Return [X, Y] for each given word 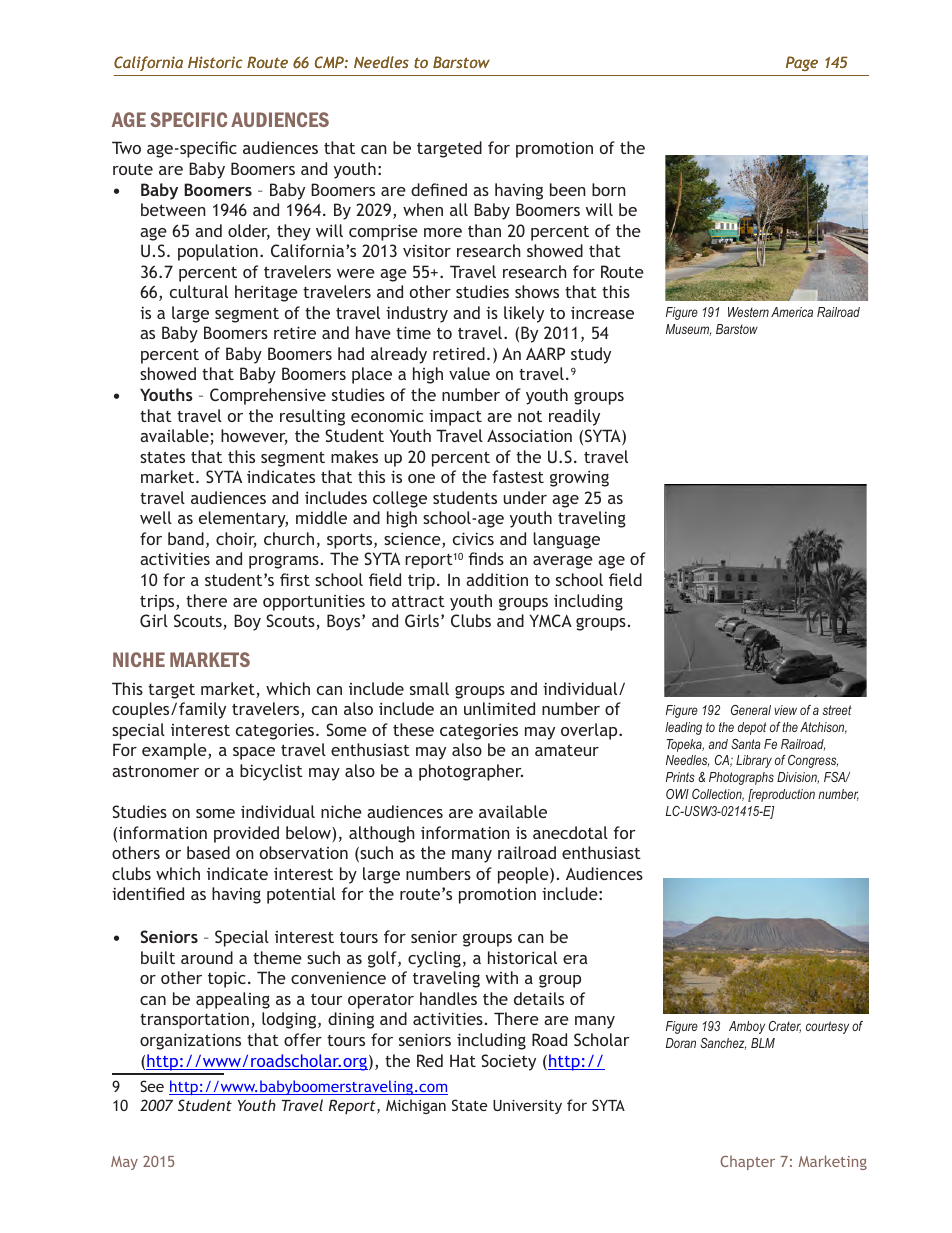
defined [439, 189]
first [295, 579]
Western [748, 312]
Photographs [741, 778]
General [751, 710]
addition [497, 579]
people [524, 875]
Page [802, 63]
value [469, 373]
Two [126, 147]
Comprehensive [268, 396]
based [208, 852]
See [152, 1086]
